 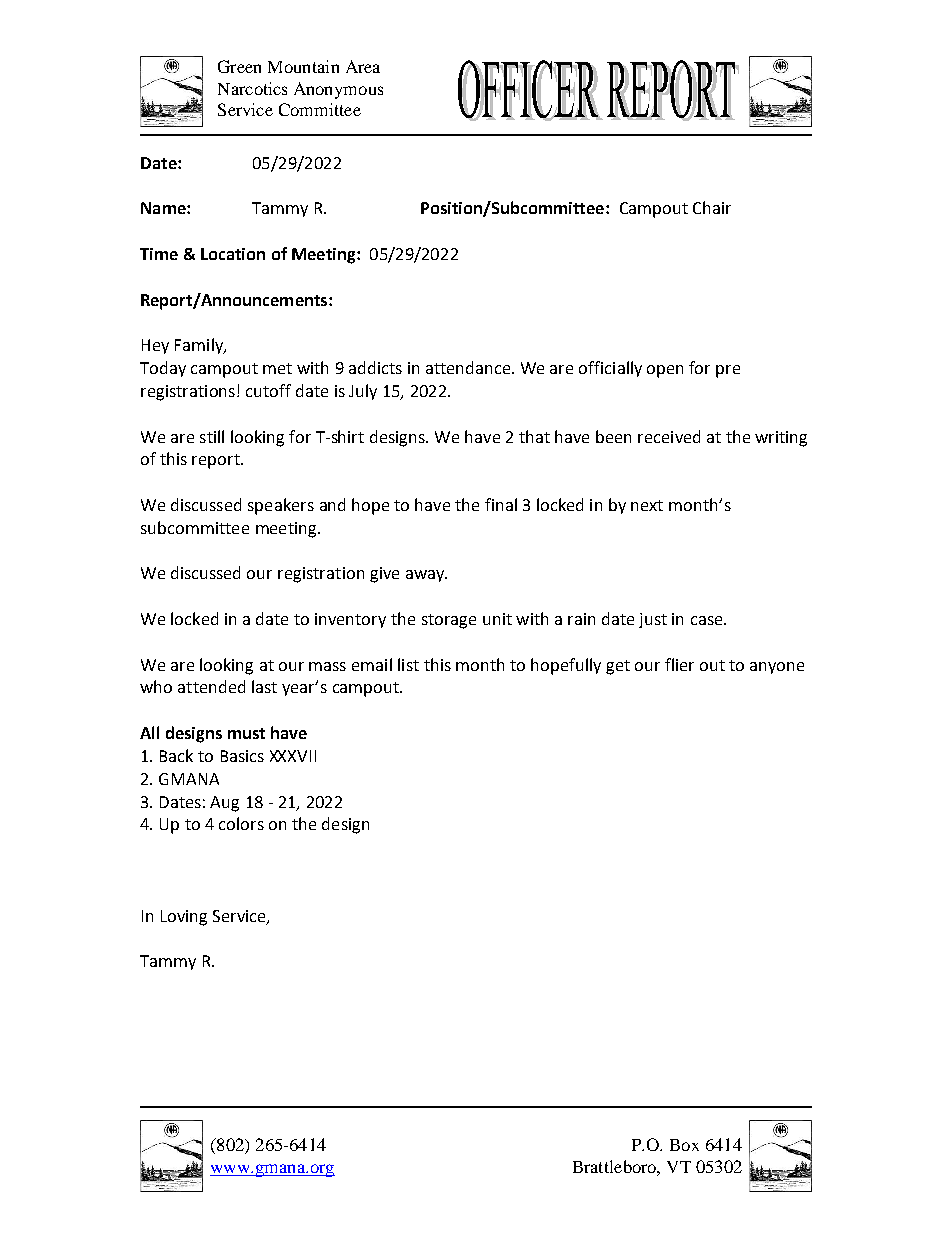 What do you see at coordinates (211, 686) in the screenshot?
I see `attended` at bounding box center [211, 686].
